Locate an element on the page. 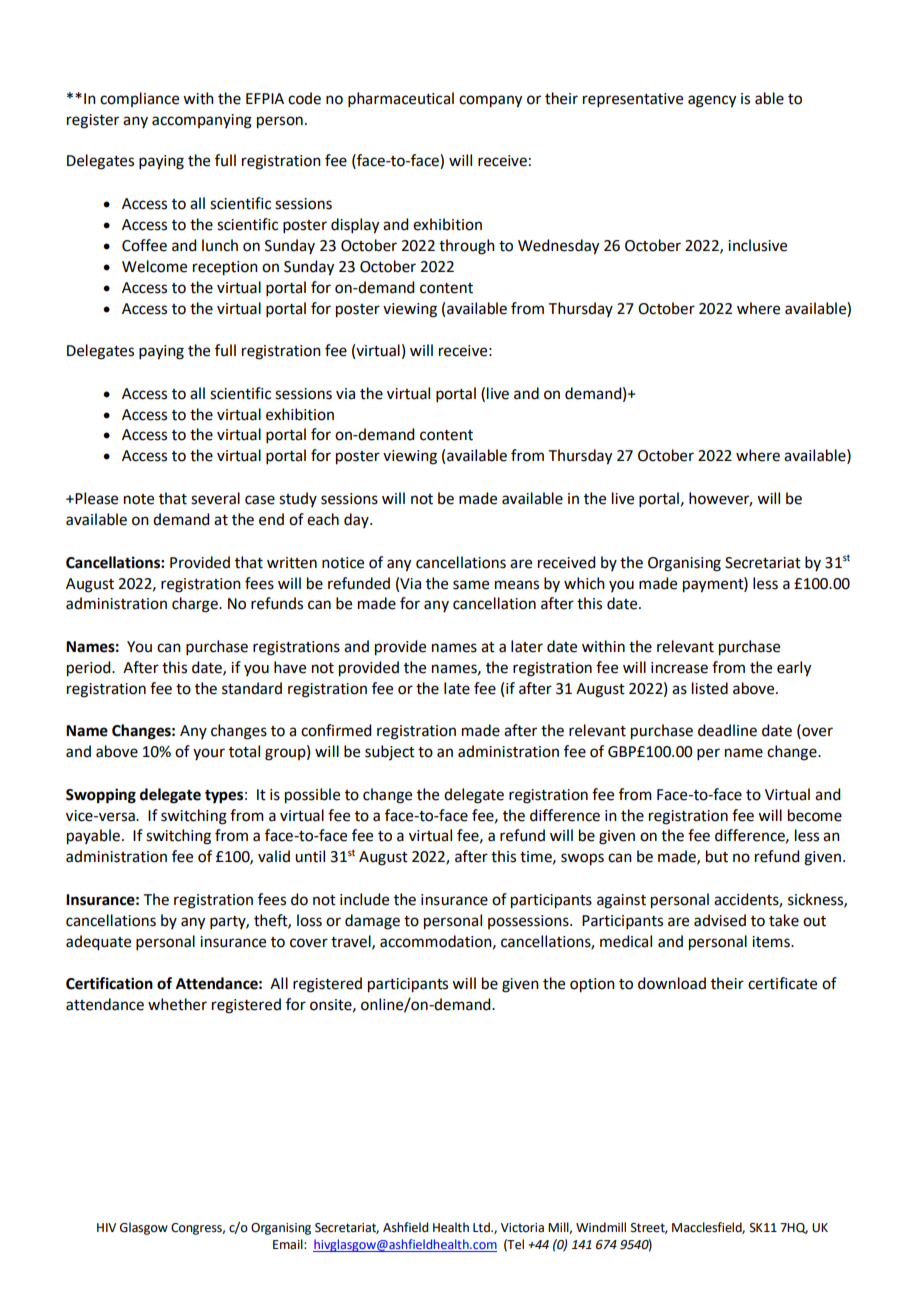 This page has width=924, height=1308. pharmaceutical is located at coordinates (401, 99).
